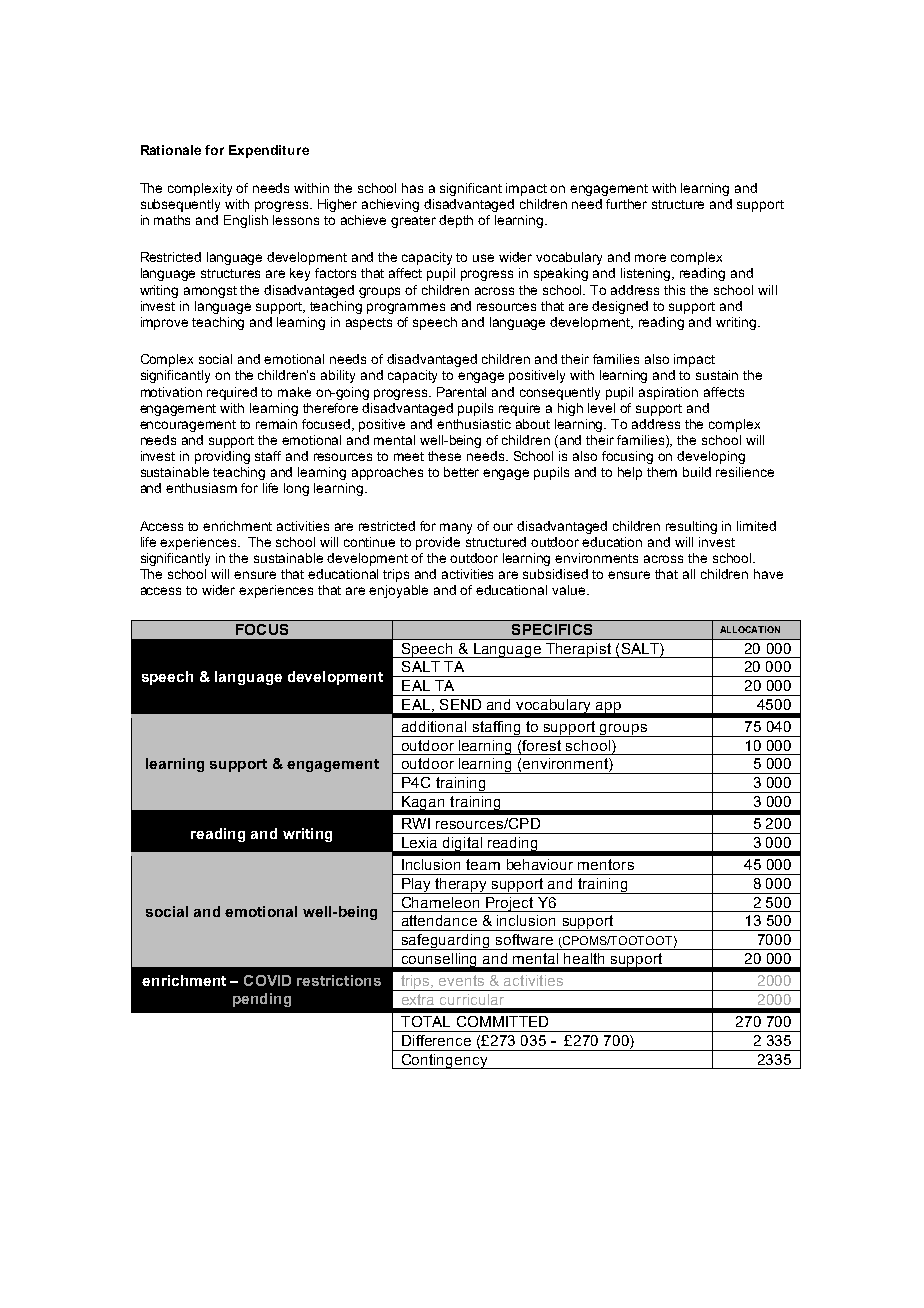  Describe the element at coordinates (438, 543) in the screenshot. I see `provide` at that location.
